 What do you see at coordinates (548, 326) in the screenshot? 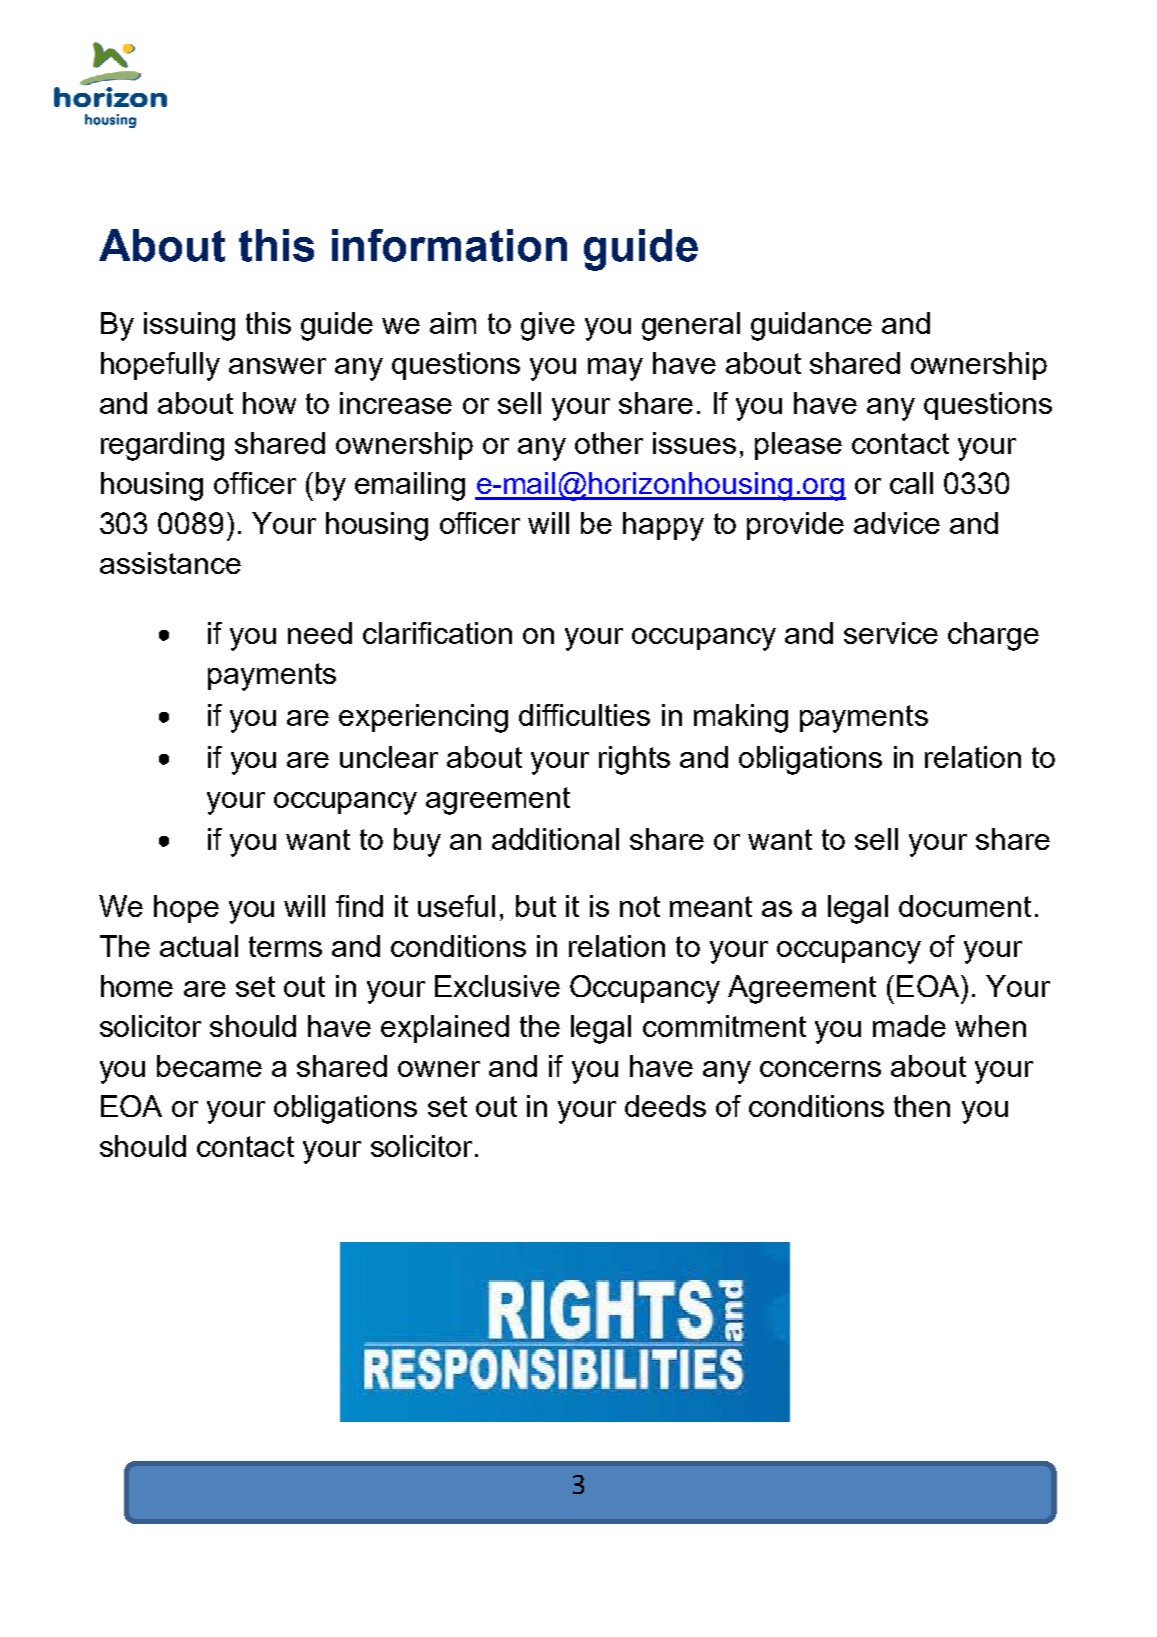
I see `give` at bounding box center [548, 326].
